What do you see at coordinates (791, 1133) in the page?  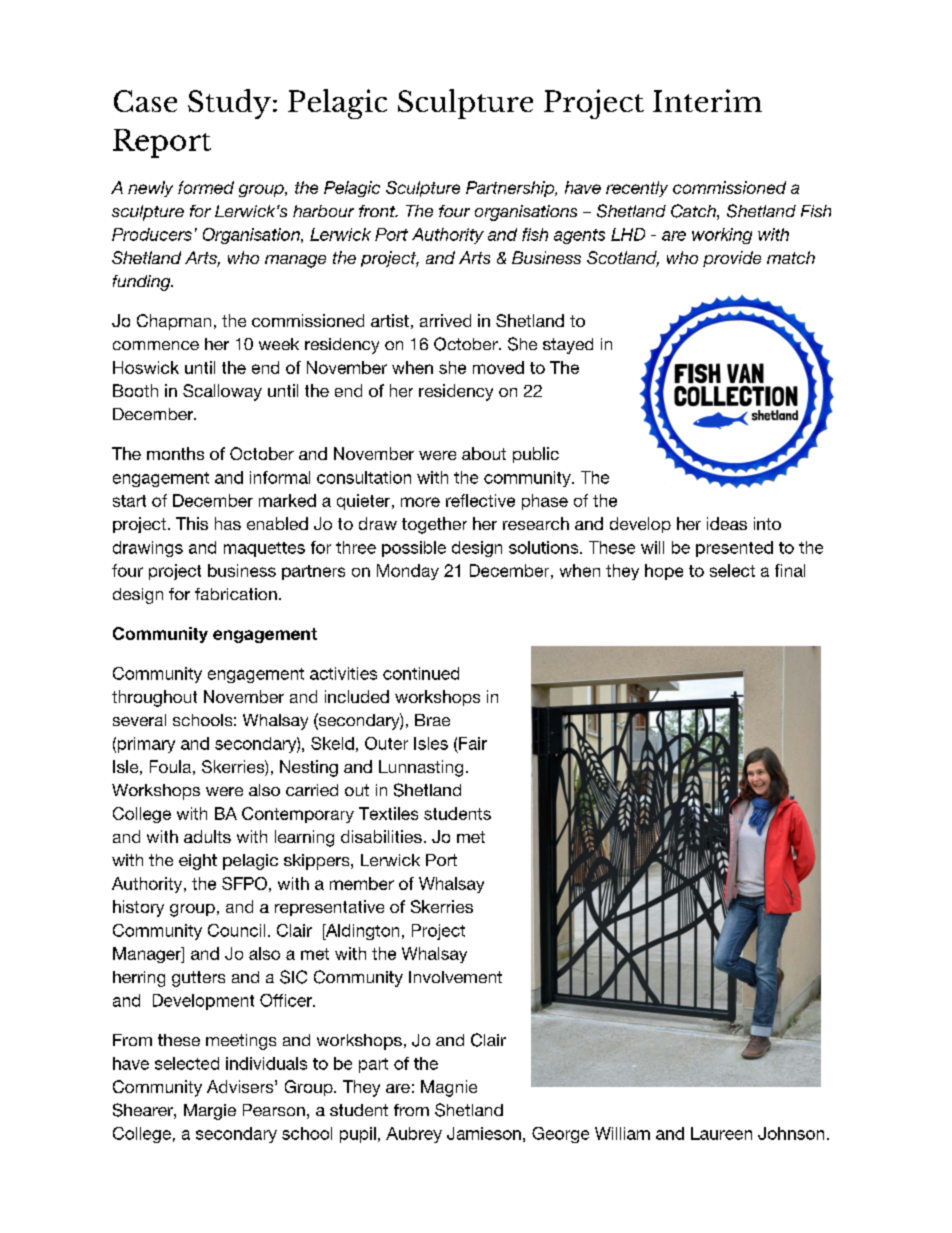 I see `Johnson` at bounding box center [791, 1133].
